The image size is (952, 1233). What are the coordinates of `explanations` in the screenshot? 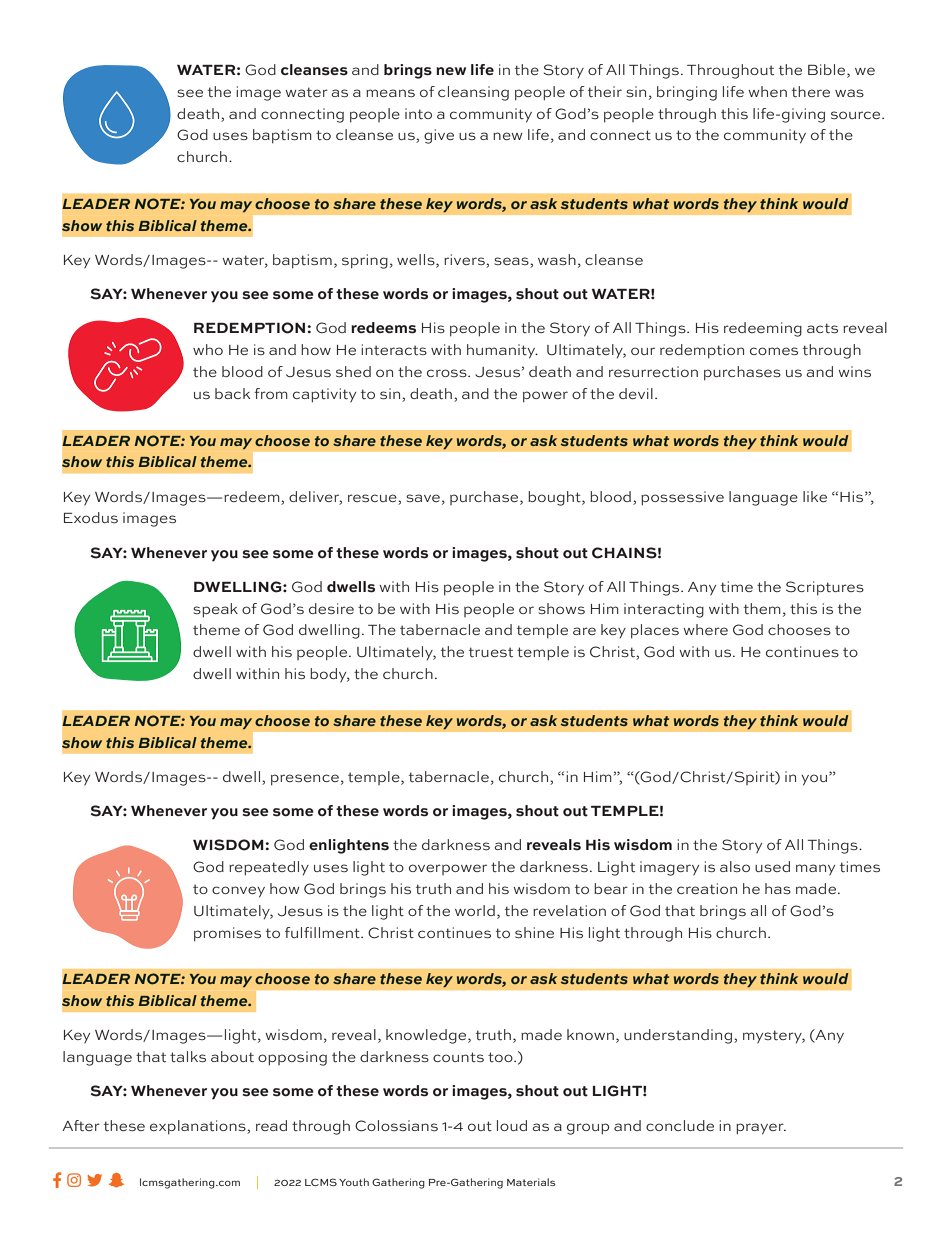 It's located at (199, 1127).
